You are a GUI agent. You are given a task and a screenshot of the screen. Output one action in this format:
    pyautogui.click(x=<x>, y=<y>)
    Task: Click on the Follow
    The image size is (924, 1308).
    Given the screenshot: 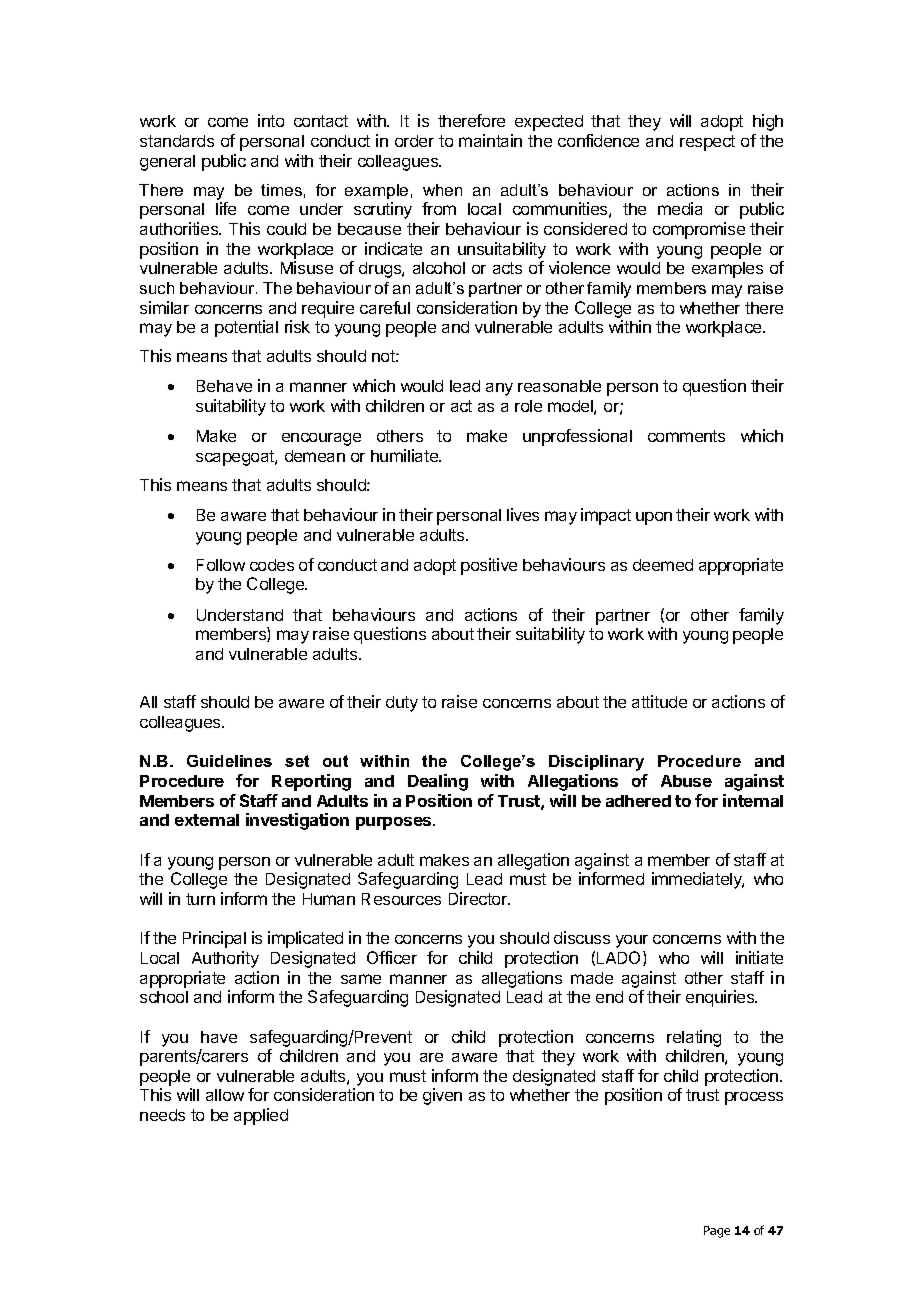 What is the action you would take?
    pyautogui.click(x=221, y=565)
